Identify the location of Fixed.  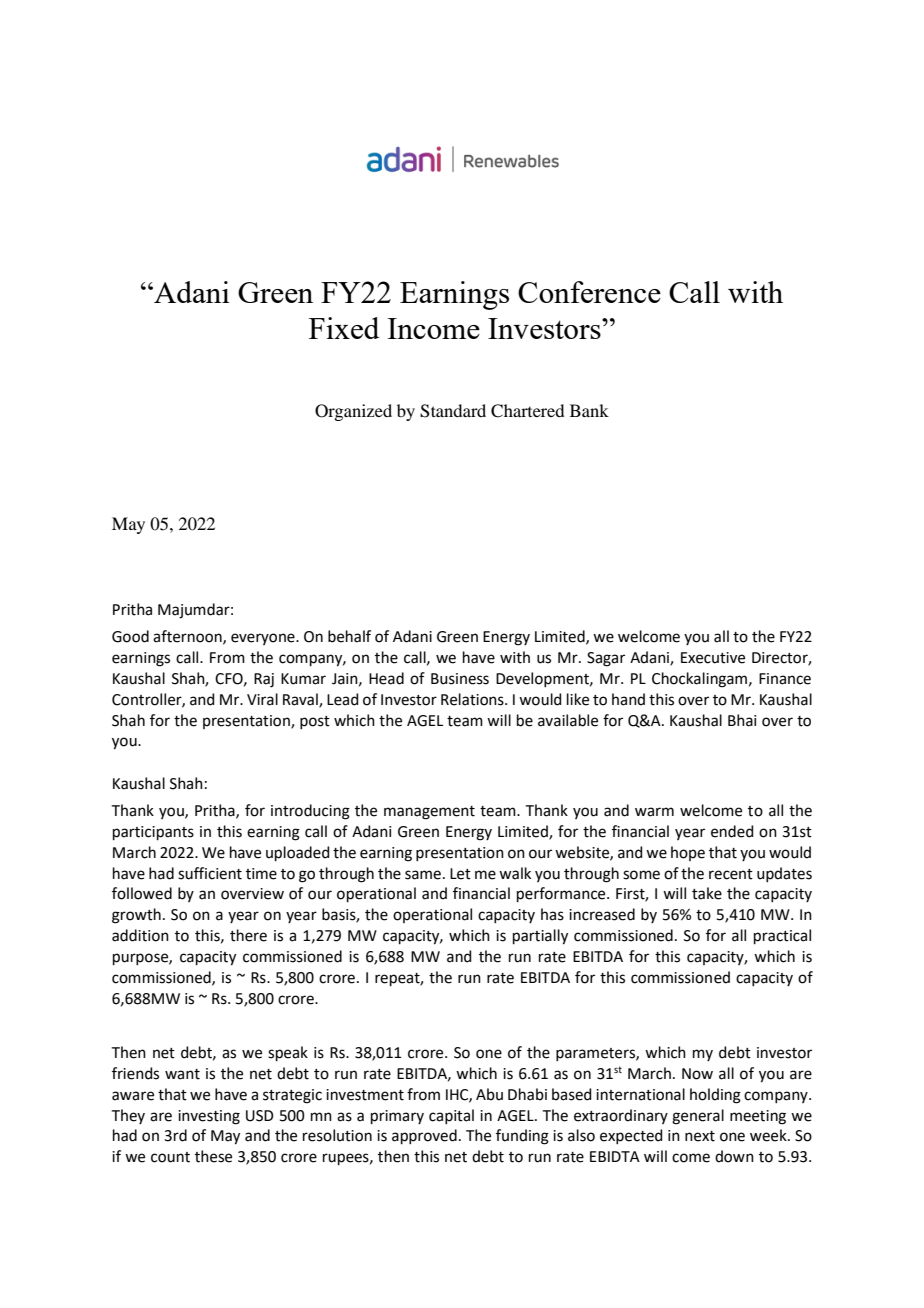
(344, 328).
